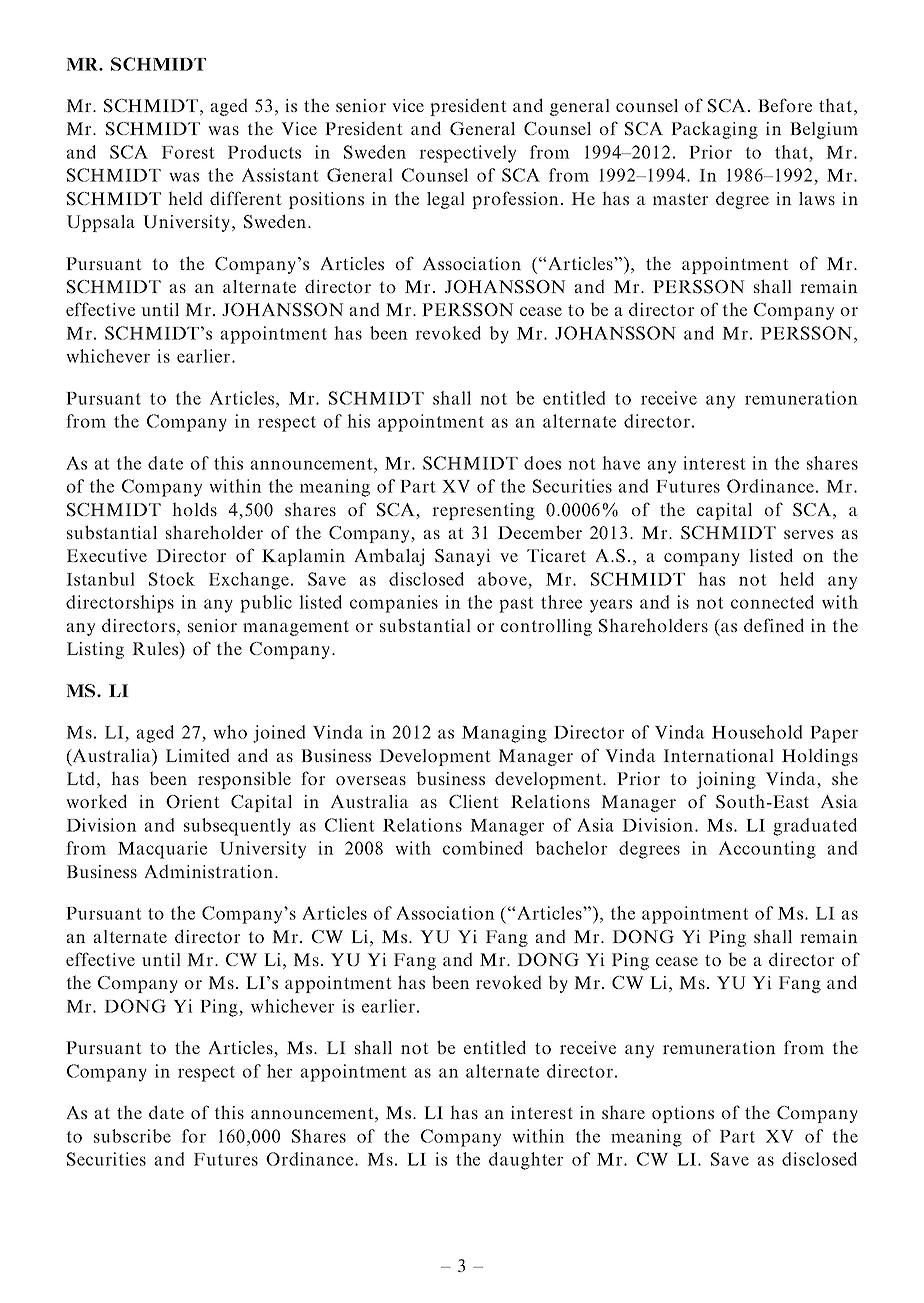 This page has height=1303, width=924. What do you see at coordinates (808, 534) in the page?
I see `serves` at bounding box center [808, 534].
